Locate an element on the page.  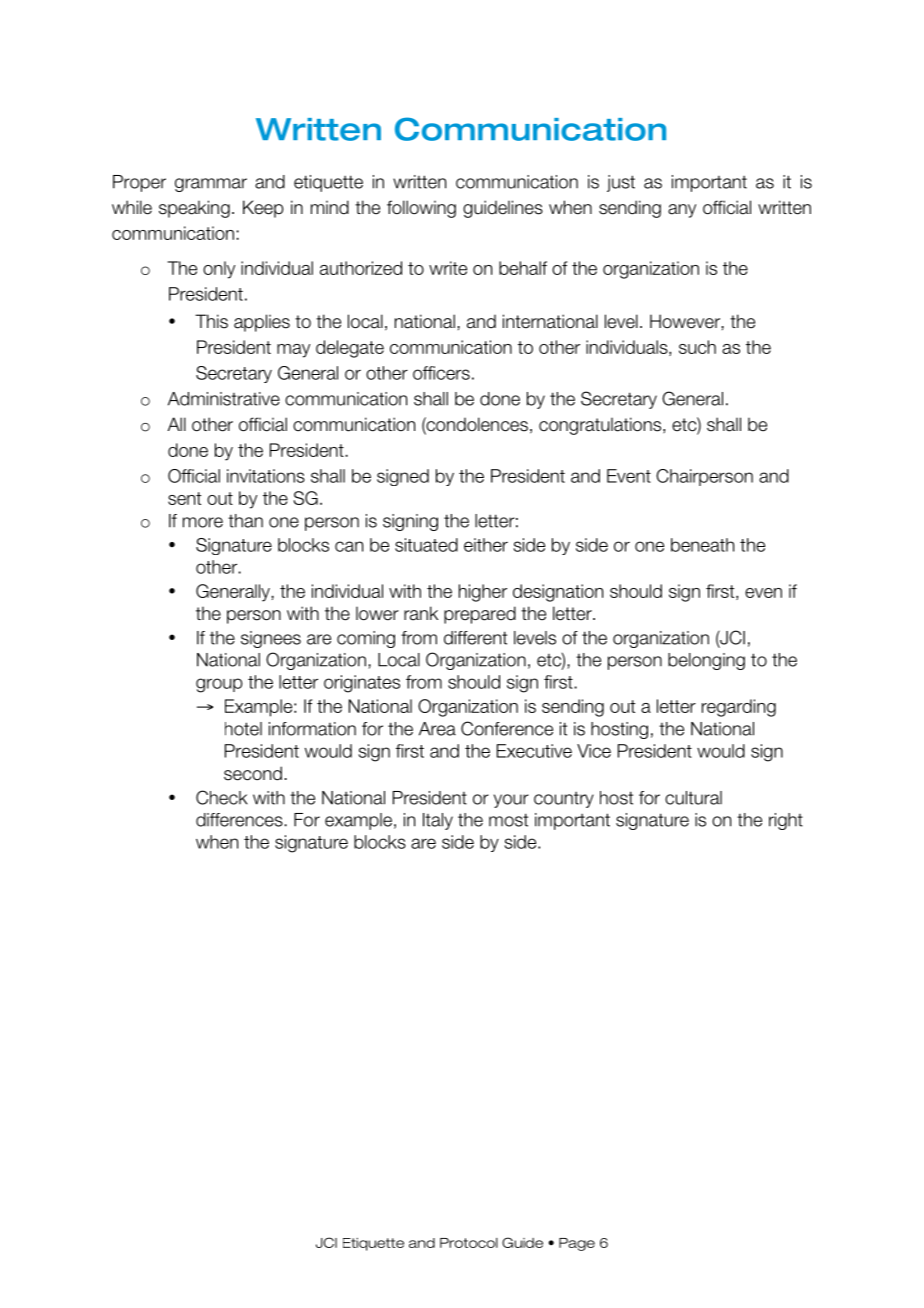
Protocol is located at coordinates (469, 1243).
